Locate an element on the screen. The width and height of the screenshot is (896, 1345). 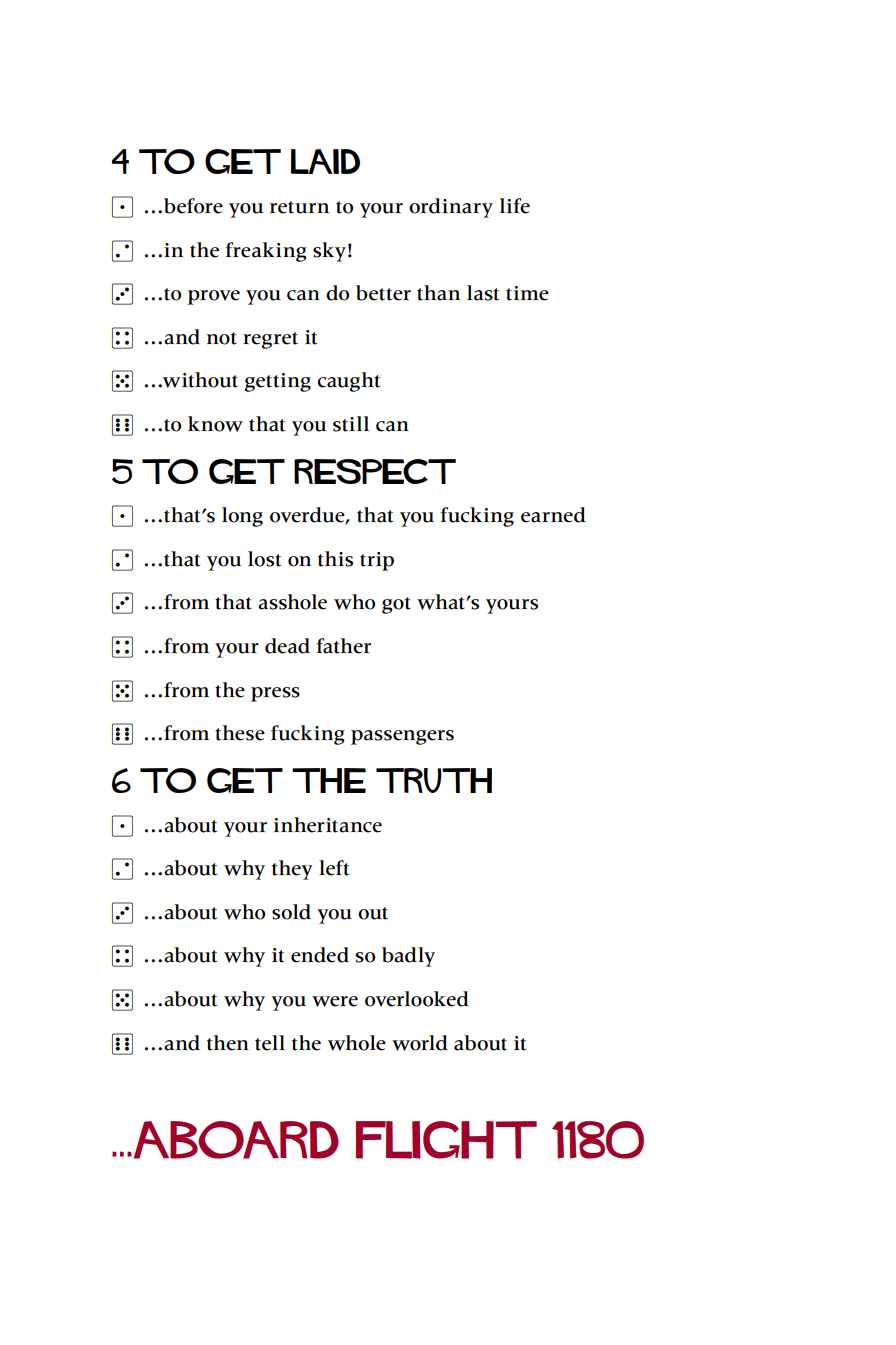
Truth is located at coordinates (434, 780).
